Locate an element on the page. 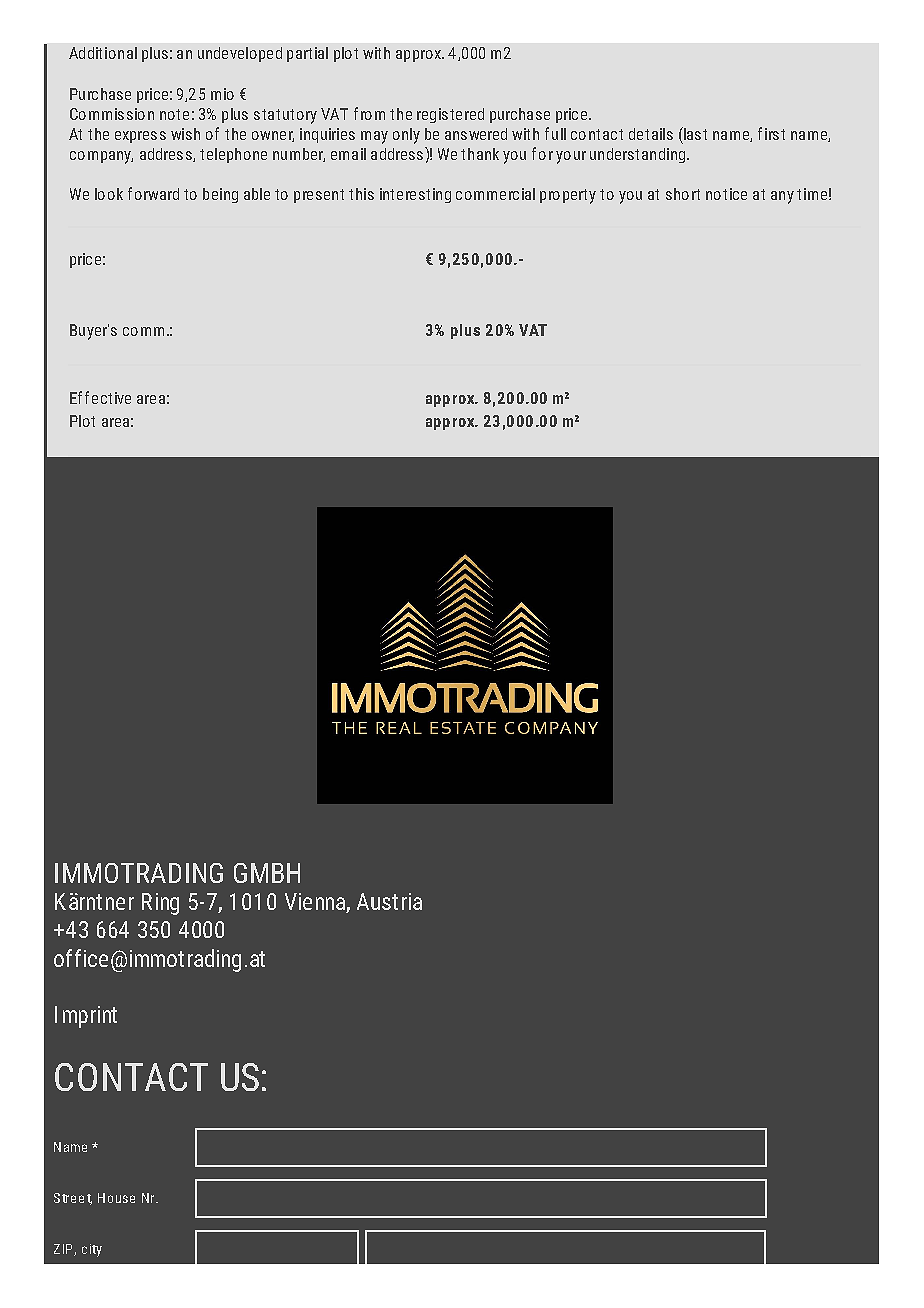 The image size is (924, 1308). details is located at coordinates (651, 134).
